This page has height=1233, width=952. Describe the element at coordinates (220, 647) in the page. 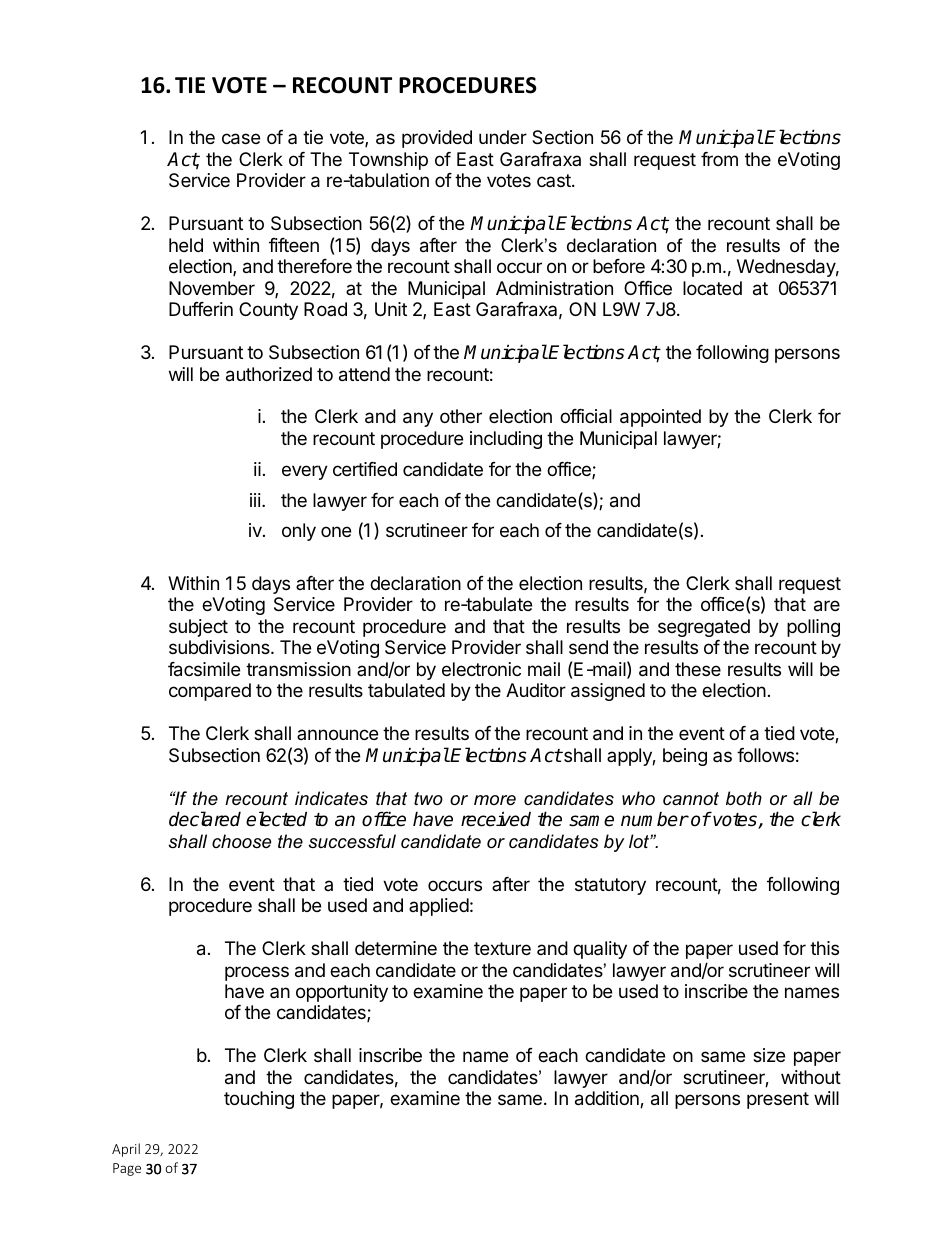

I see `subdivisions` at that location.
